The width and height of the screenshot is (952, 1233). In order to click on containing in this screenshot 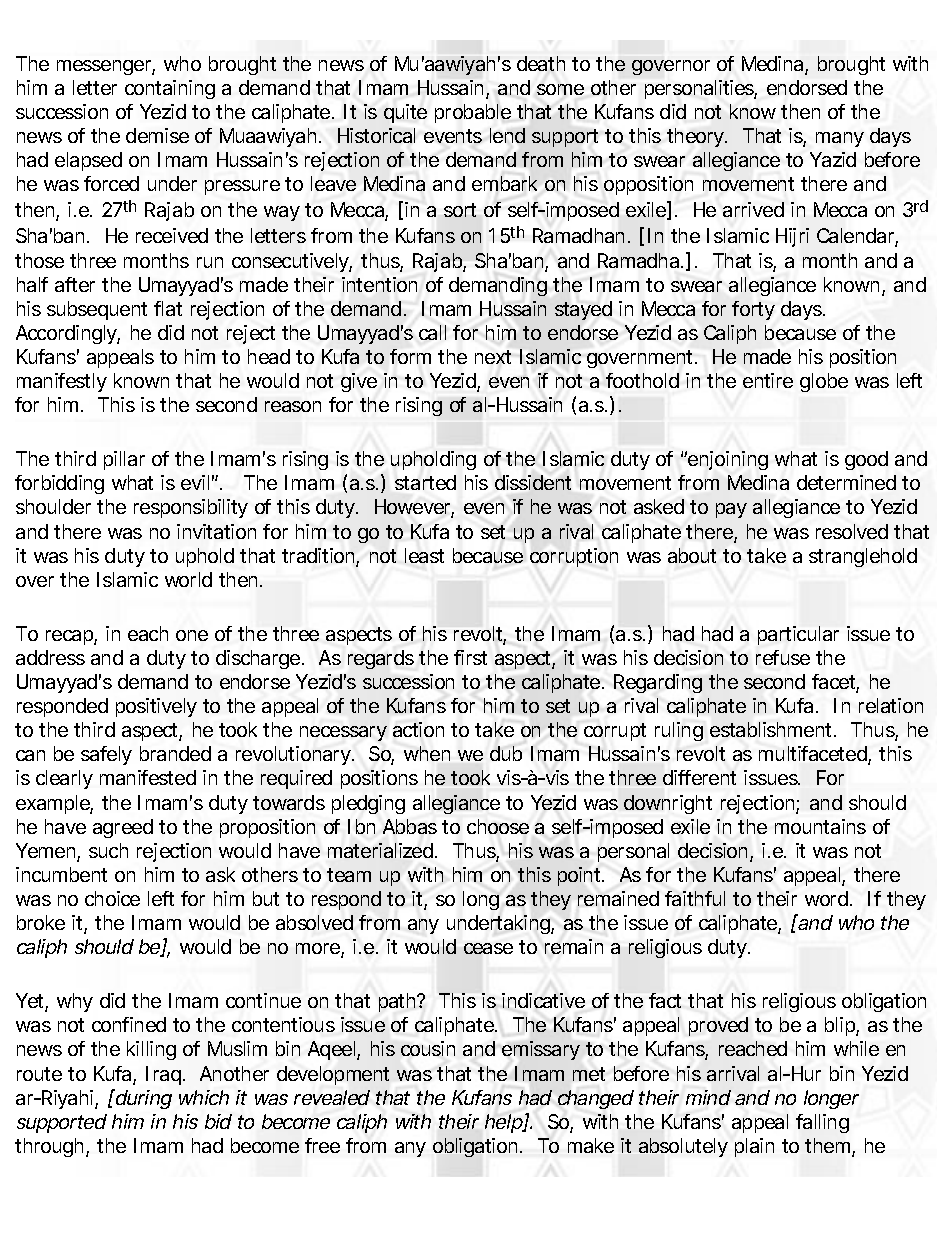, I will do `click(170, 89)`.
